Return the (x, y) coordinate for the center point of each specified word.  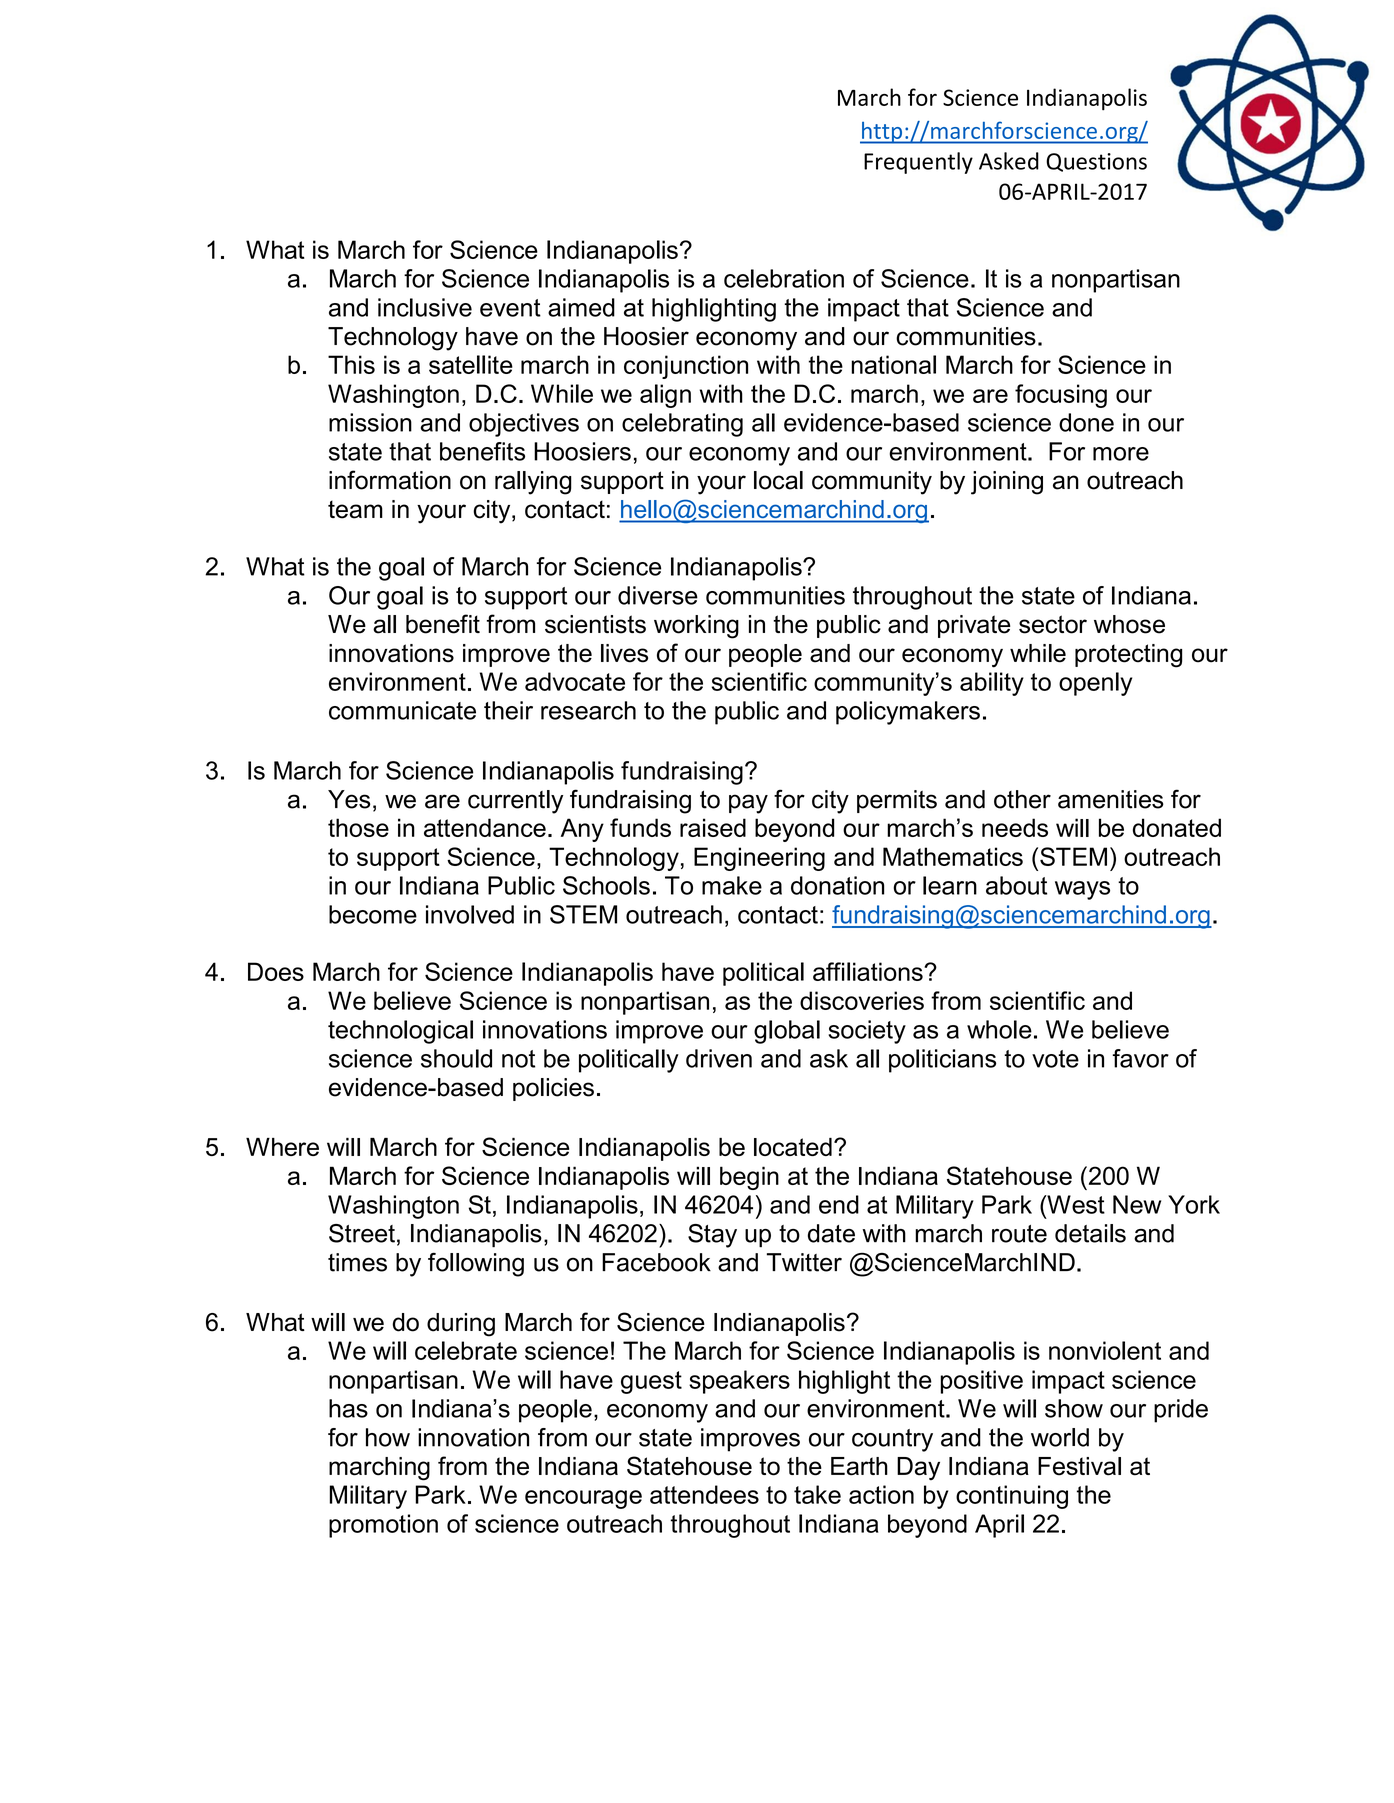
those (358, 827)
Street (362, 1233)
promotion (383, 1526)
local (778, 480)
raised (713, 827)
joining (1007, 483)
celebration (784, 278)
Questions (1096, 162)
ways (1082, 890)
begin (749, 1178)
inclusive (425, 307)
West (1075, 1204)
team (355, 509)
